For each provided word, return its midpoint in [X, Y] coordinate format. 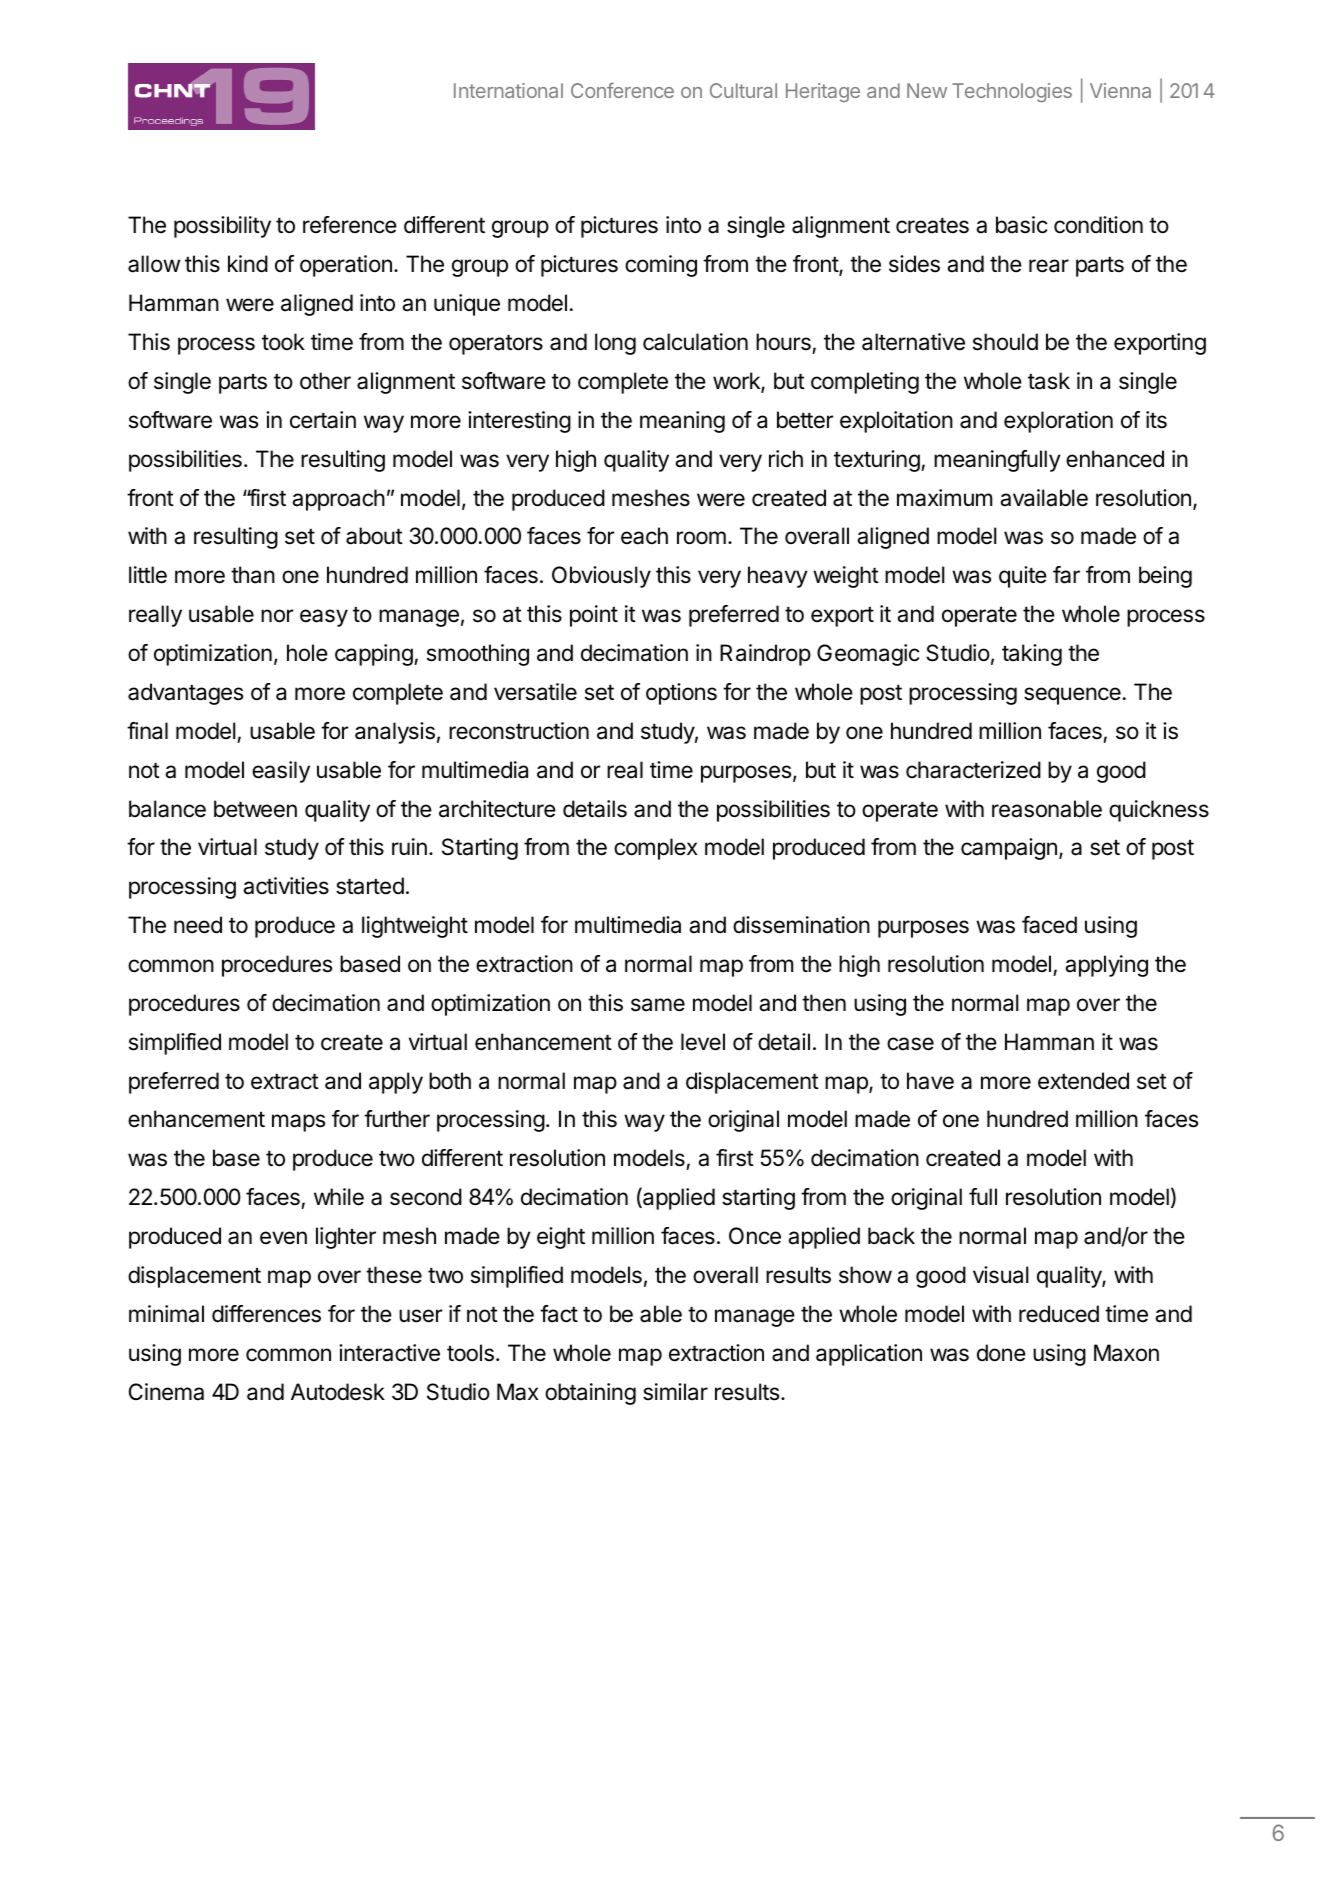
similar [675, 1392]
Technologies [1012, 92]
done [1001, 1353]
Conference [622, 90]
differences [266, 1314]
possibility [222, 227]
